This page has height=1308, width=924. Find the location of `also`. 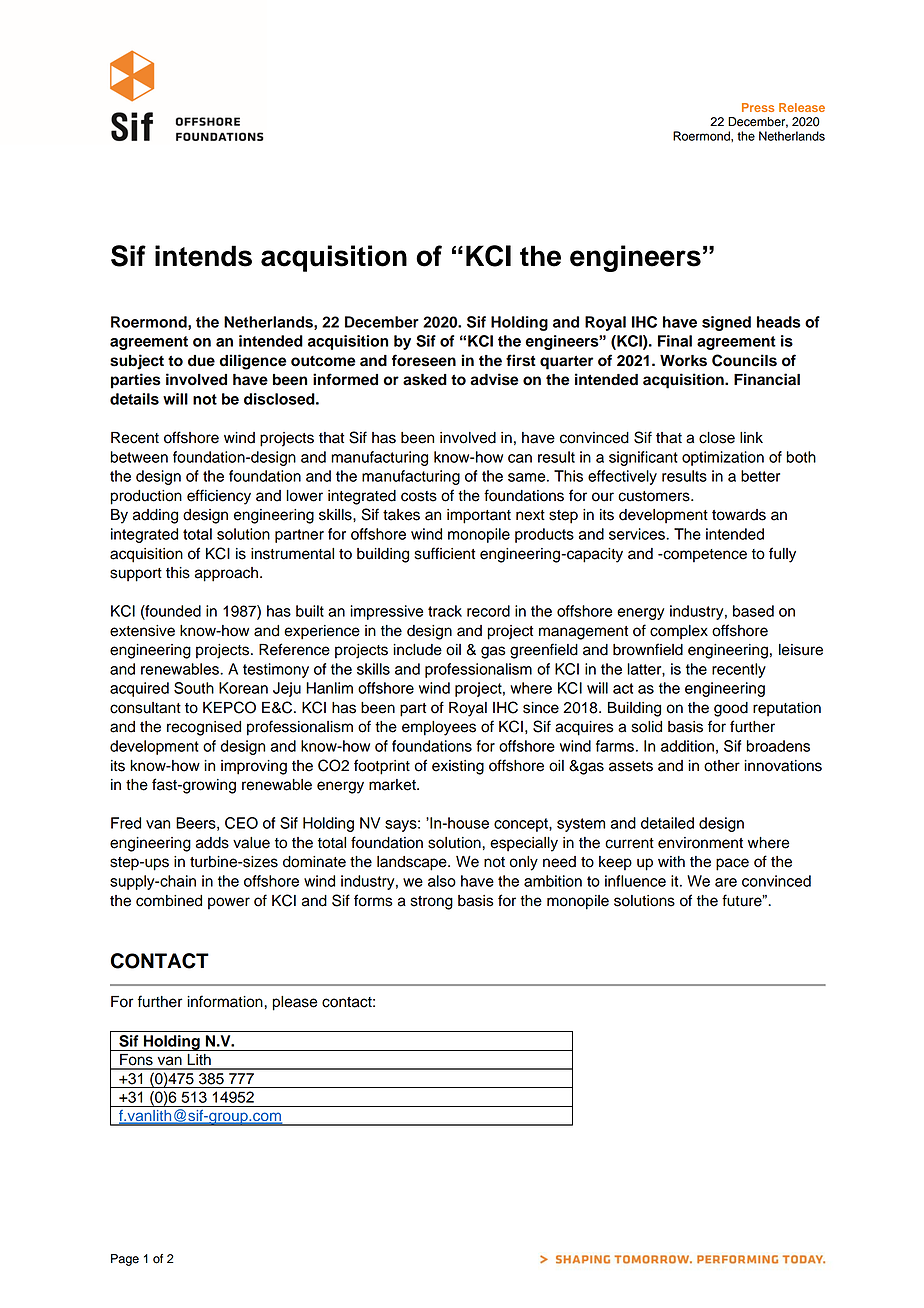

also is located at coordinates (442, 881).
